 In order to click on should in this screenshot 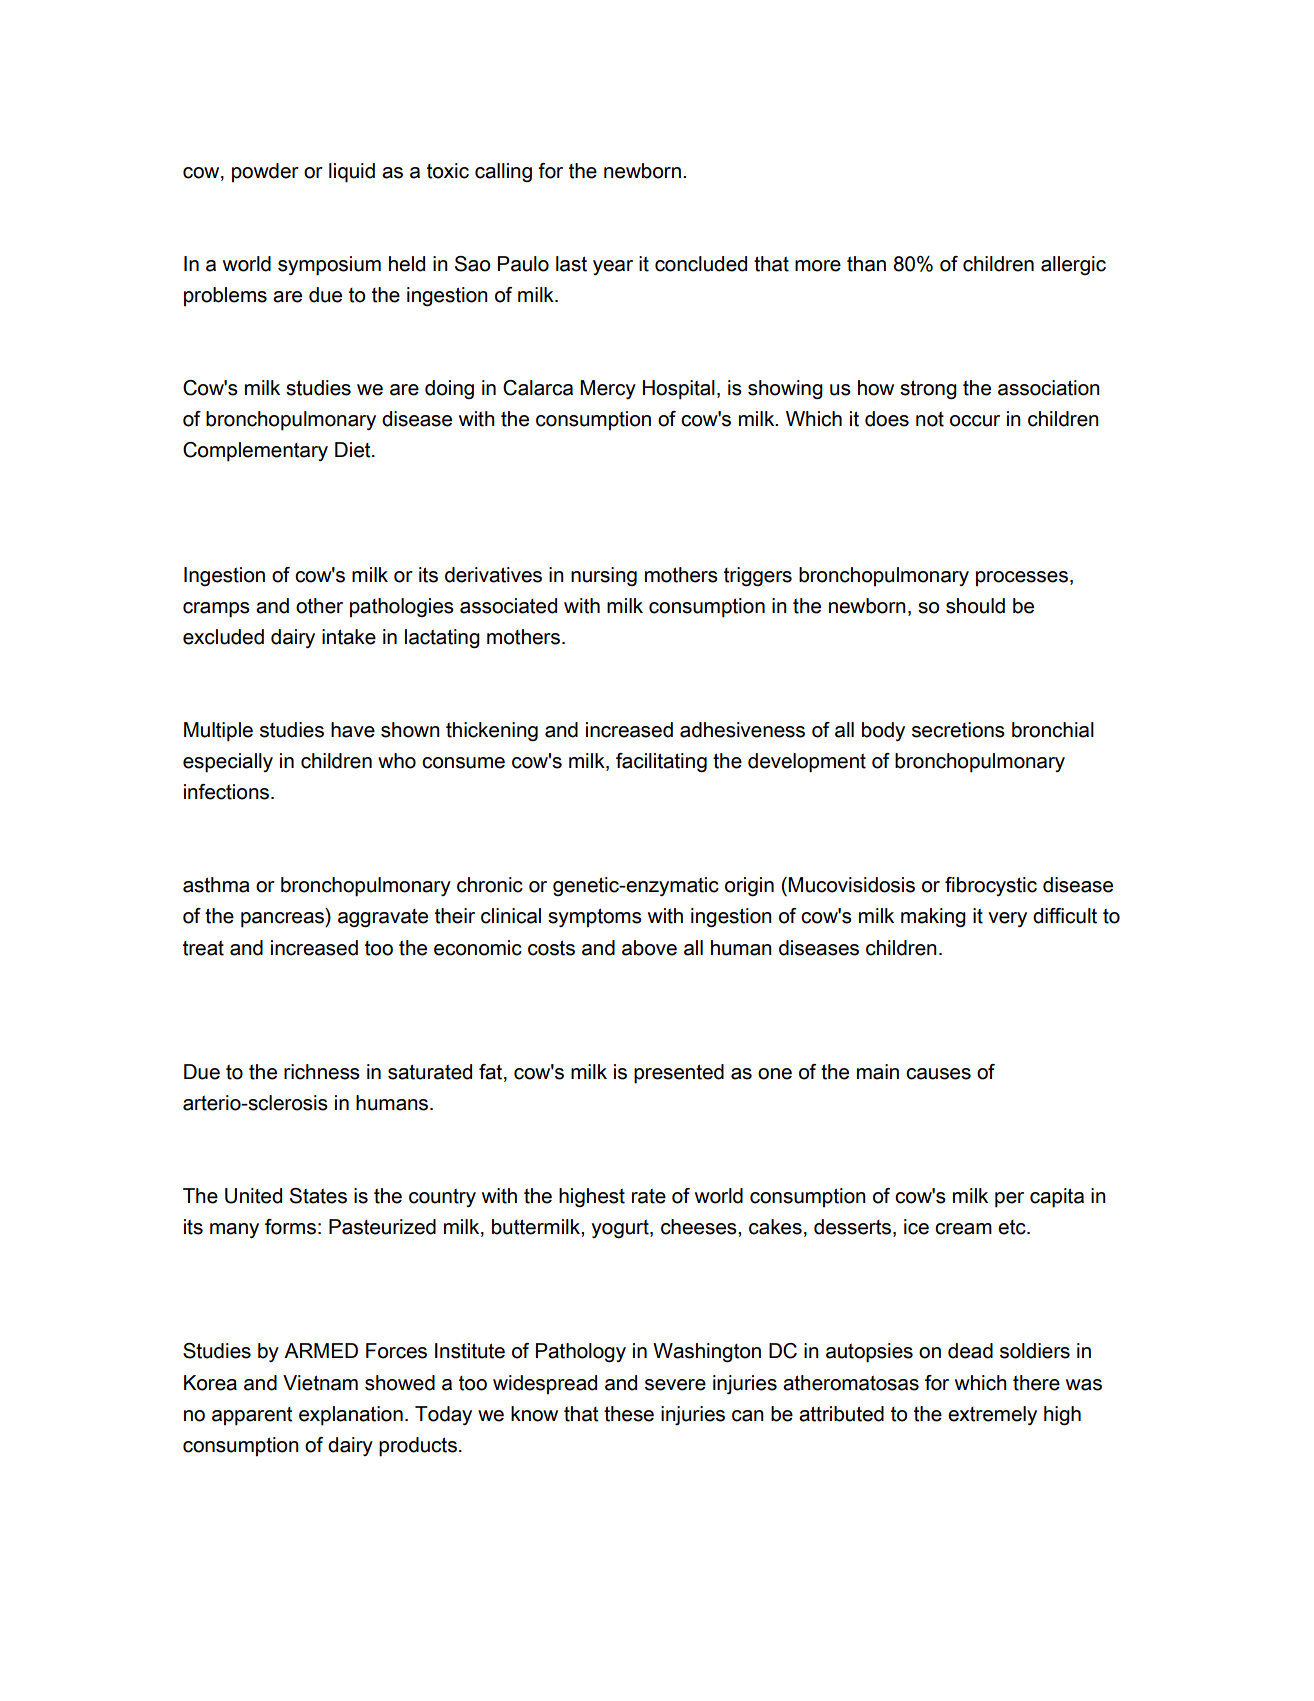, I will do `click(975, 606)`.
